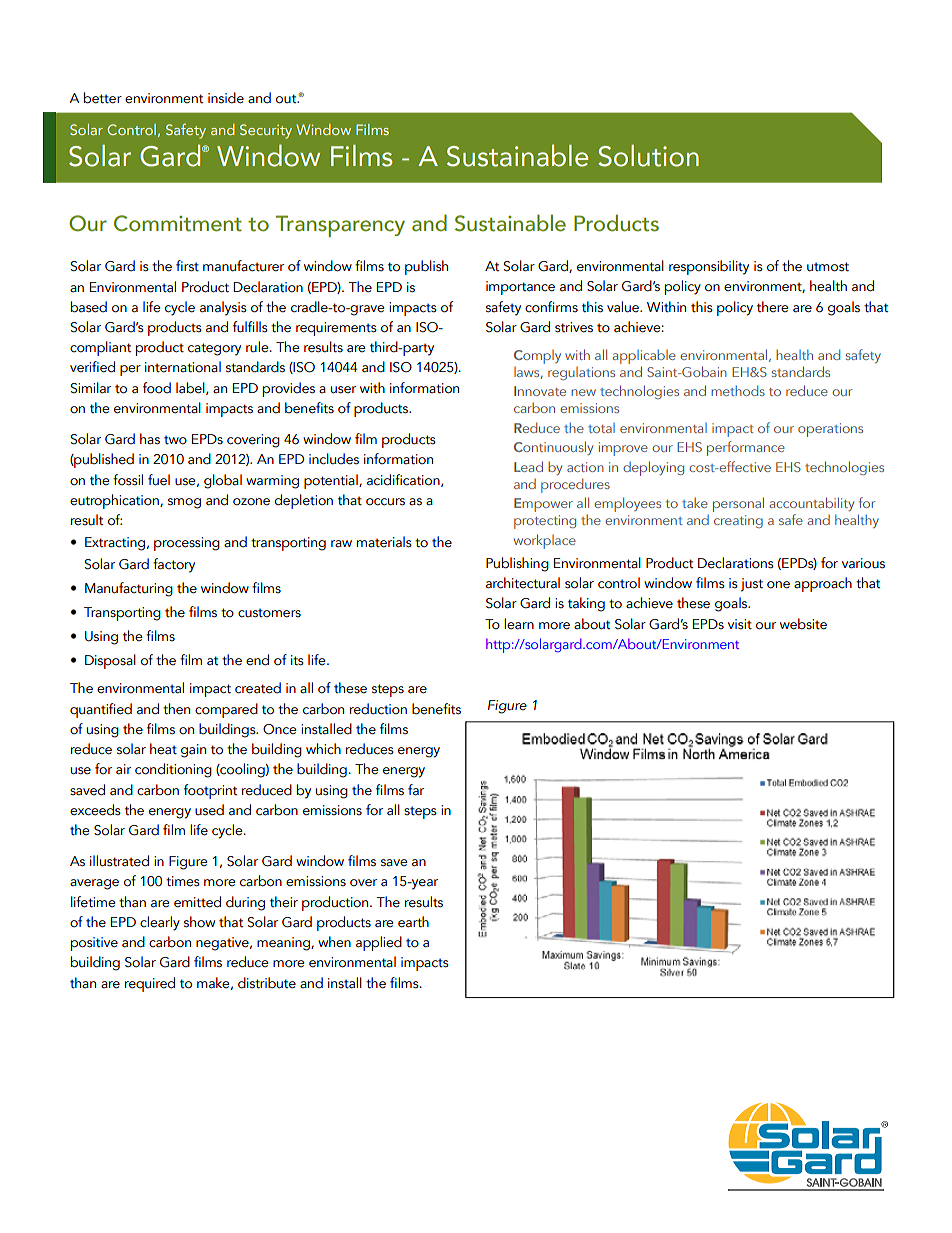 This document has width=952, height=1233. I want to click on Comply, so click(537, 357).
